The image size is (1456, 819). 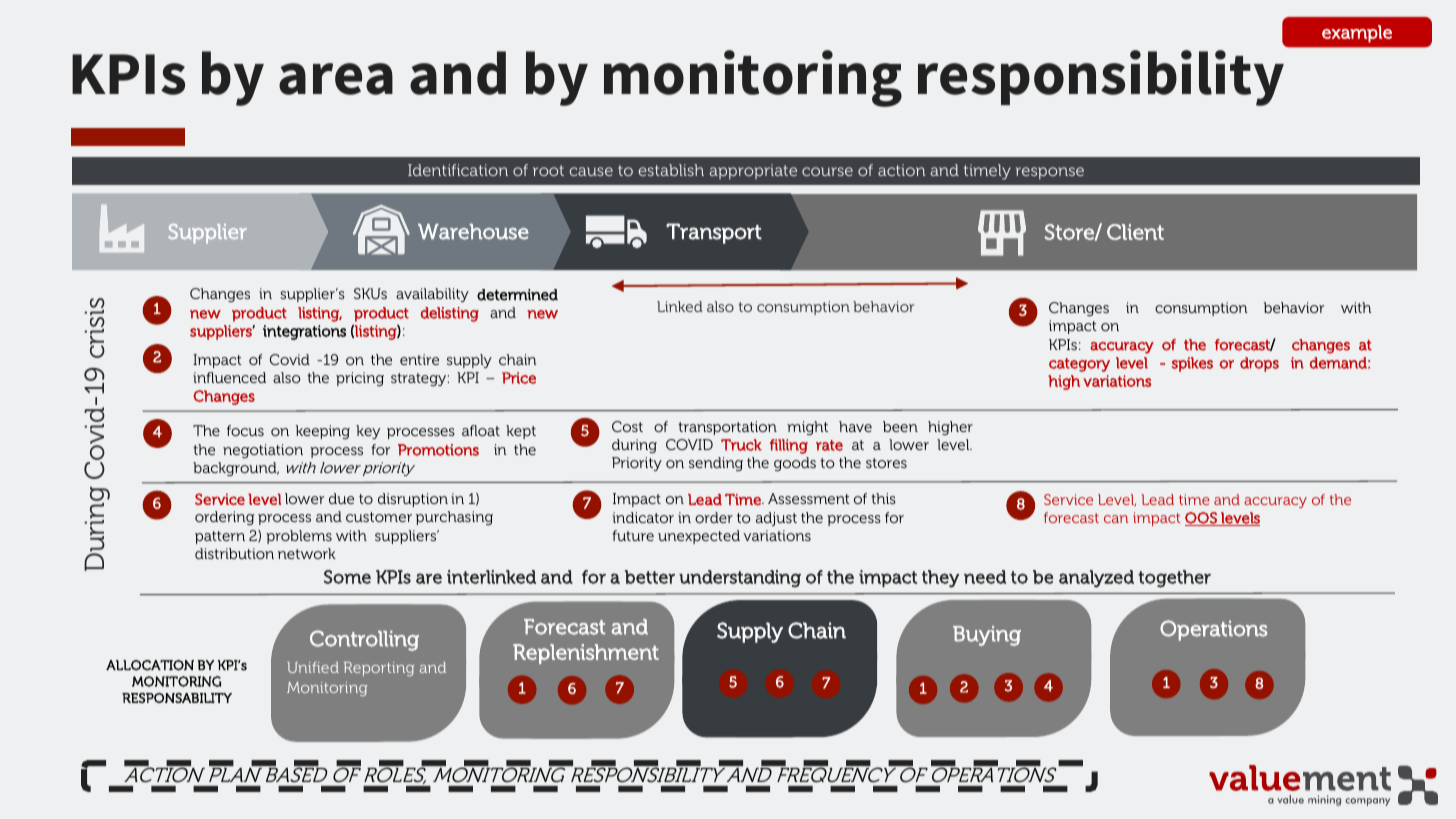 I want to click on area, so click(x=336, y=79).
